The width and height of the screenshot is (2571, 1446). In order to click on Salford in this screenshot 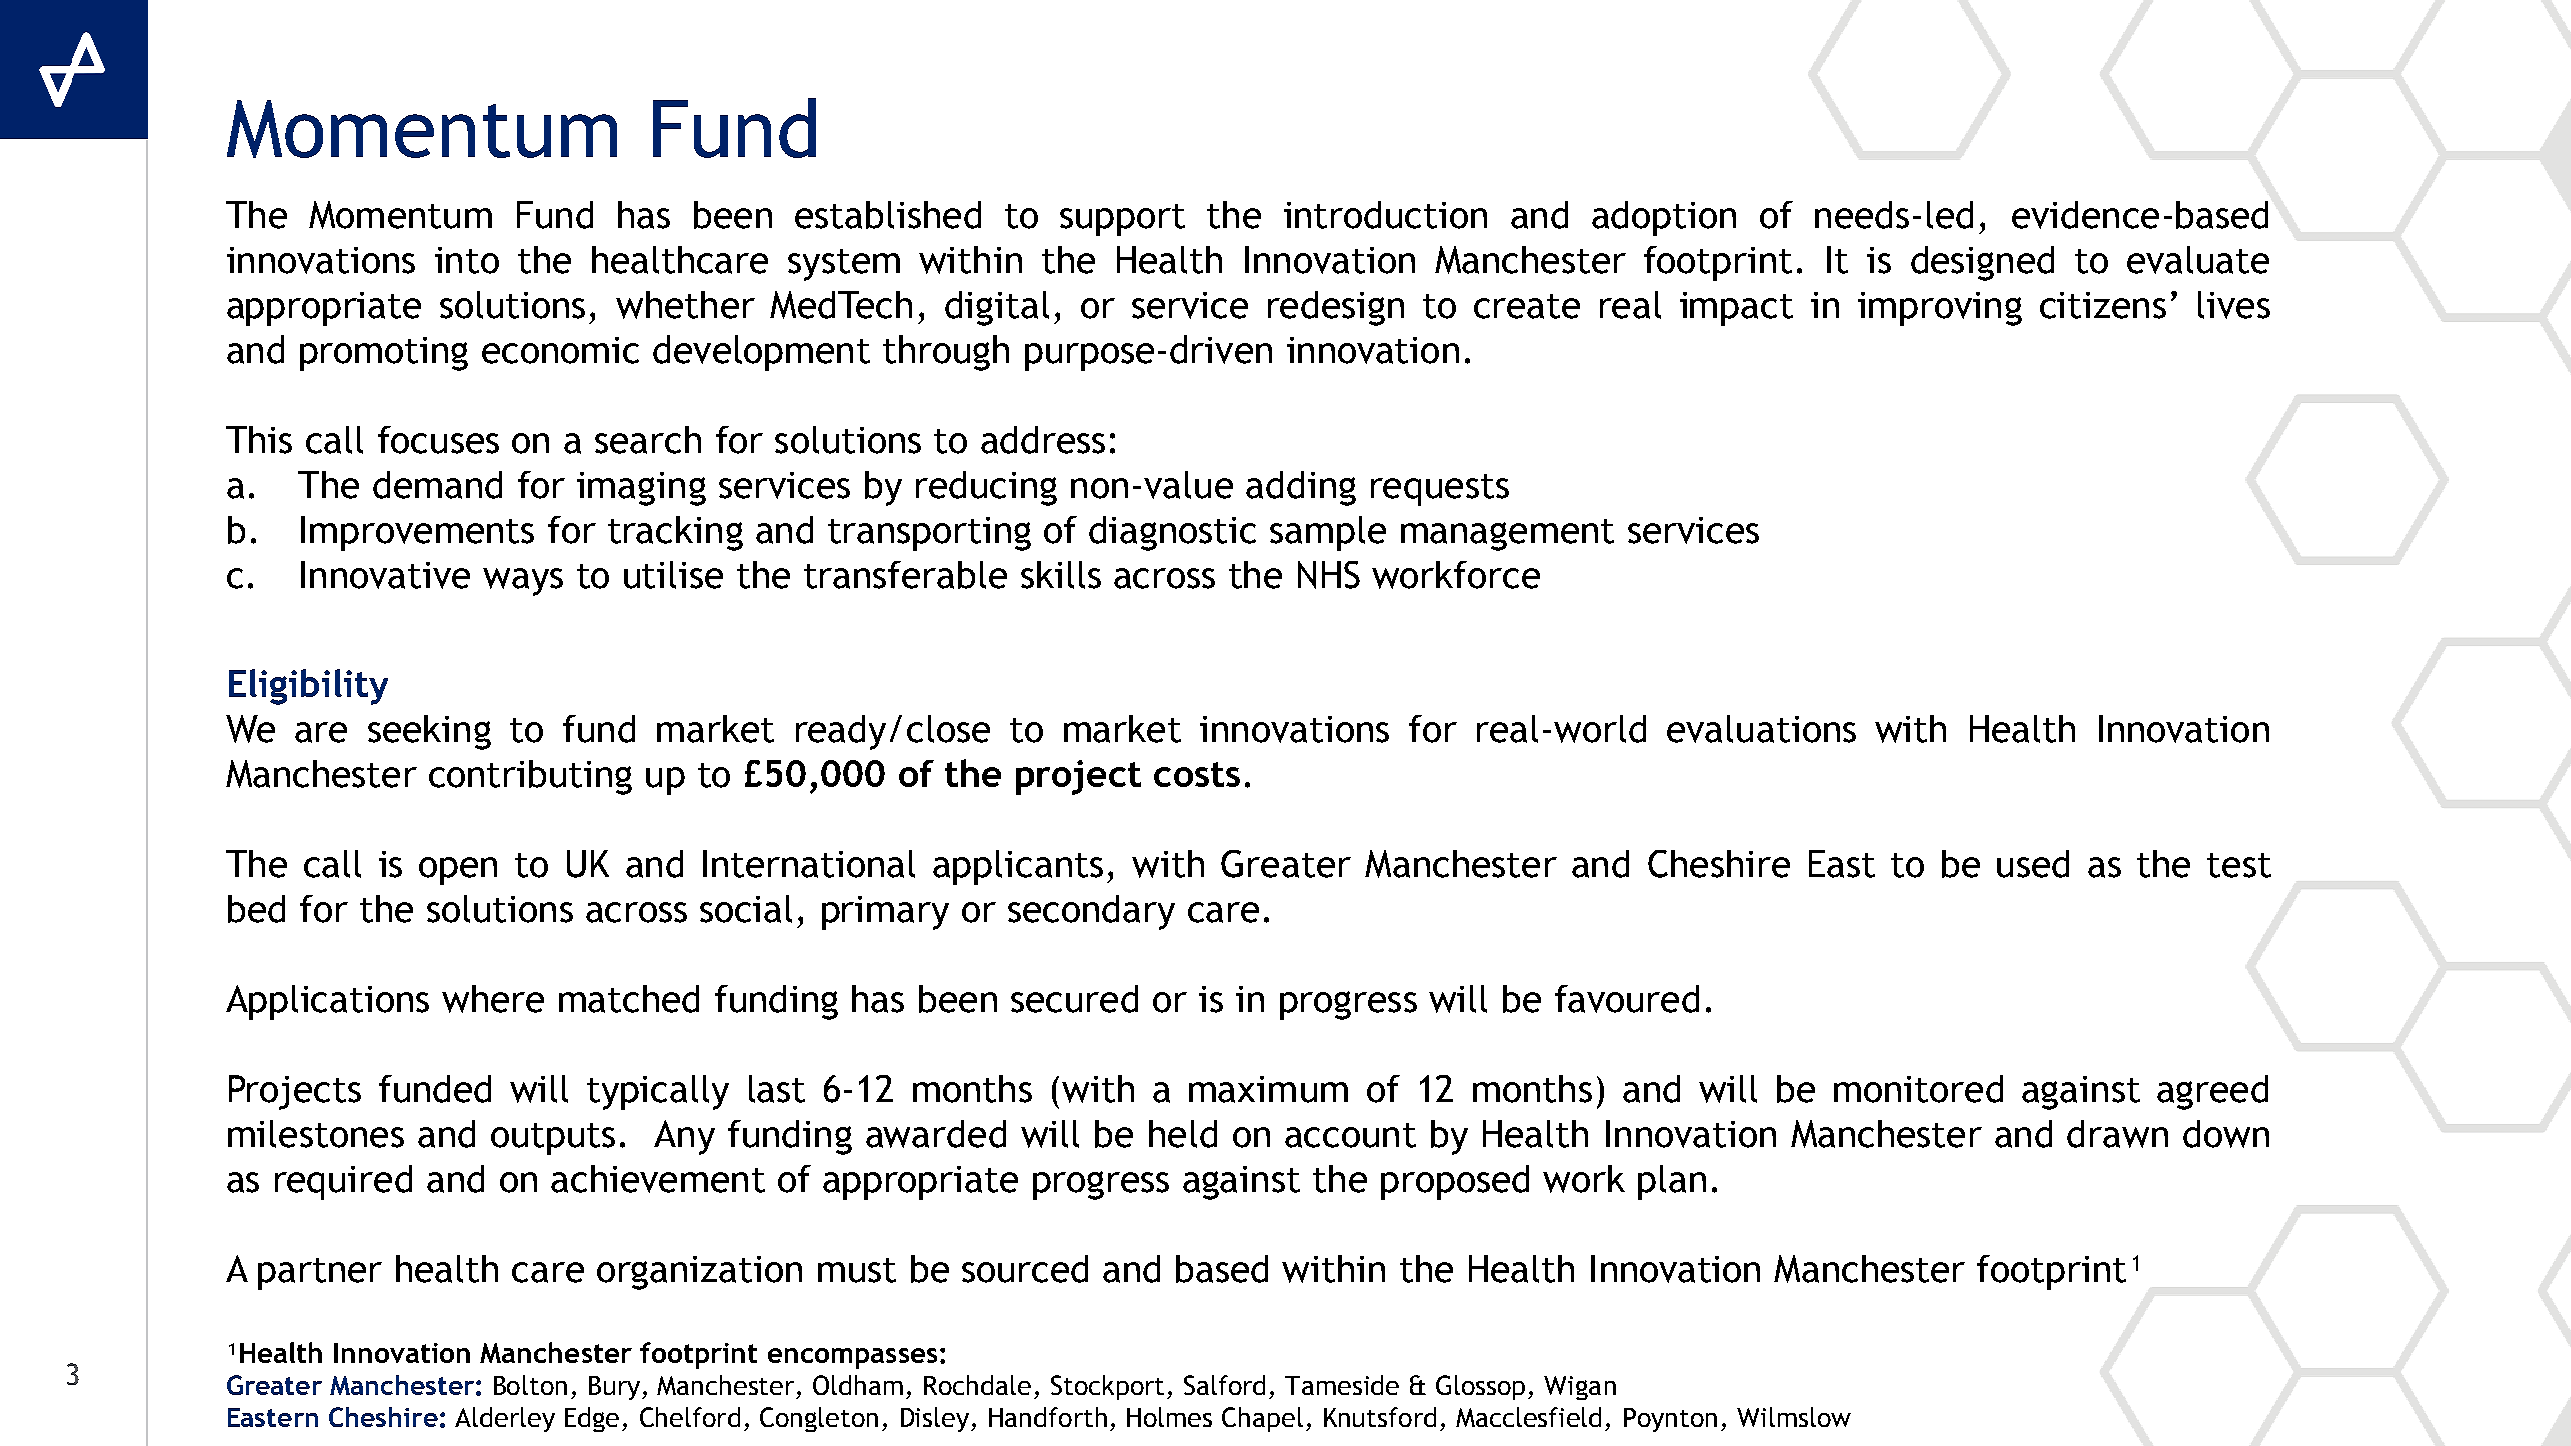, I will do `click(1224, 1385)`.
